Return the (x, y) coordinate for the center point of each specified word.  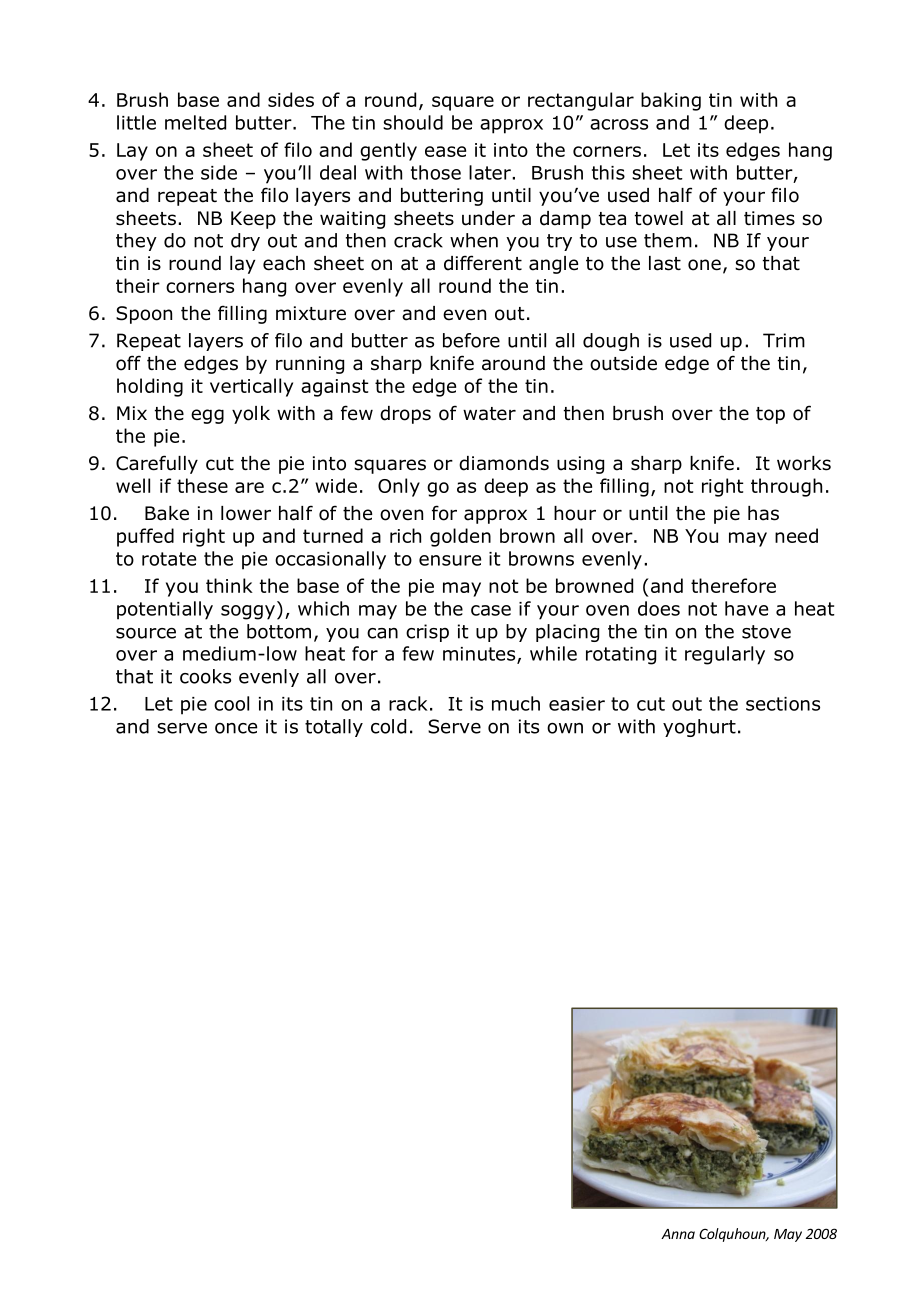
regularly (725, 655)
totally (334, 728)
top (770, 415)
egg (207, 416)
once (236, 728)
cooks (205, 676)
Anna (678, 1234)
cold (388, 726)
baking (671, 101)
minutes (480, 655)
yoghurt (699, 728)
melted (195, 122)
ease (445, 151)
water (489, 414)
